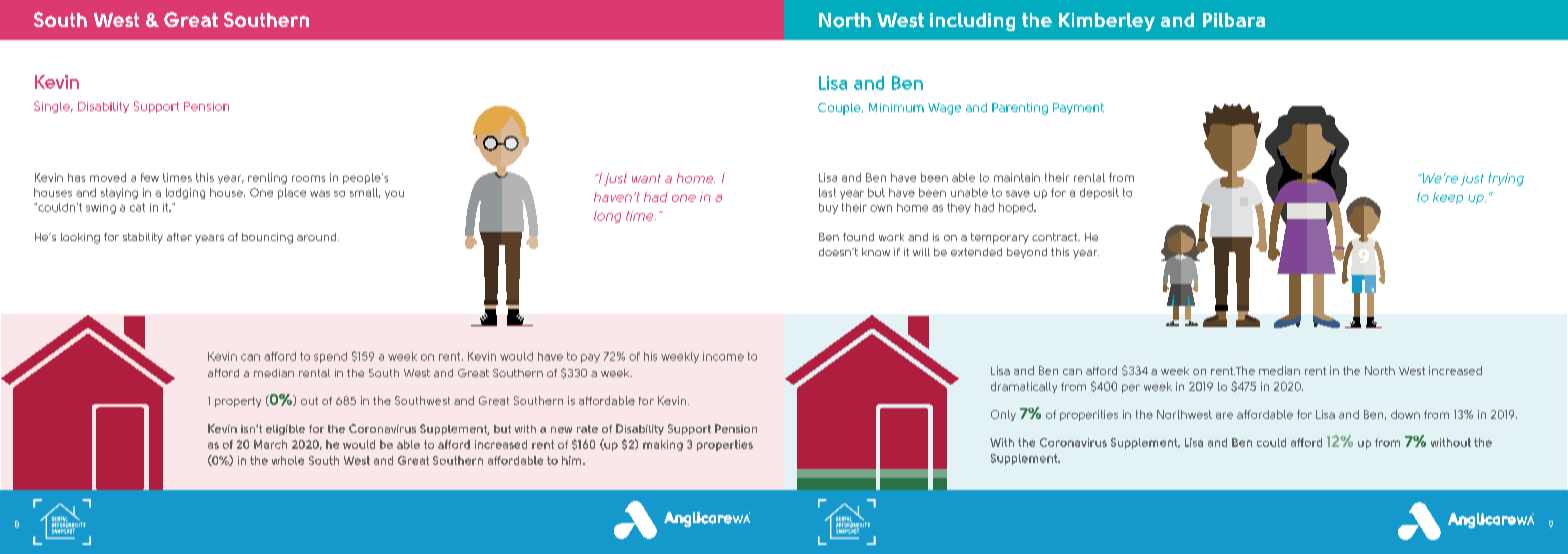  What do you see at coordinates (1234, 20) in the screenshot?
I see `Pilbara` at bounding box center [1234, 20].
